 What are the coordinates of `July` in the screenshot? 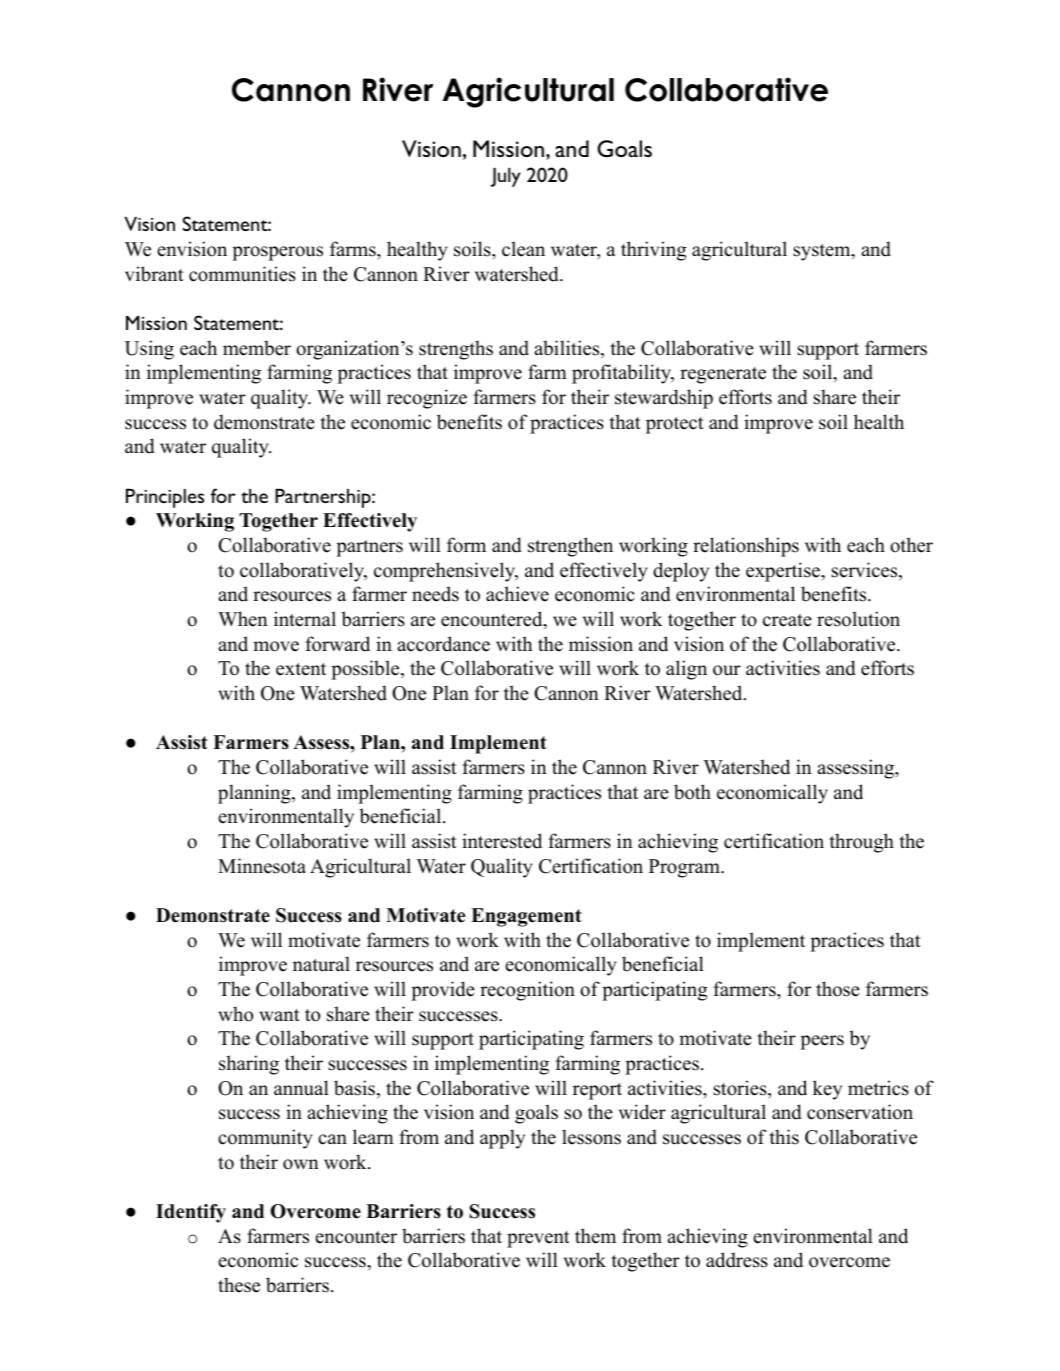 It's located at (506, 177).
